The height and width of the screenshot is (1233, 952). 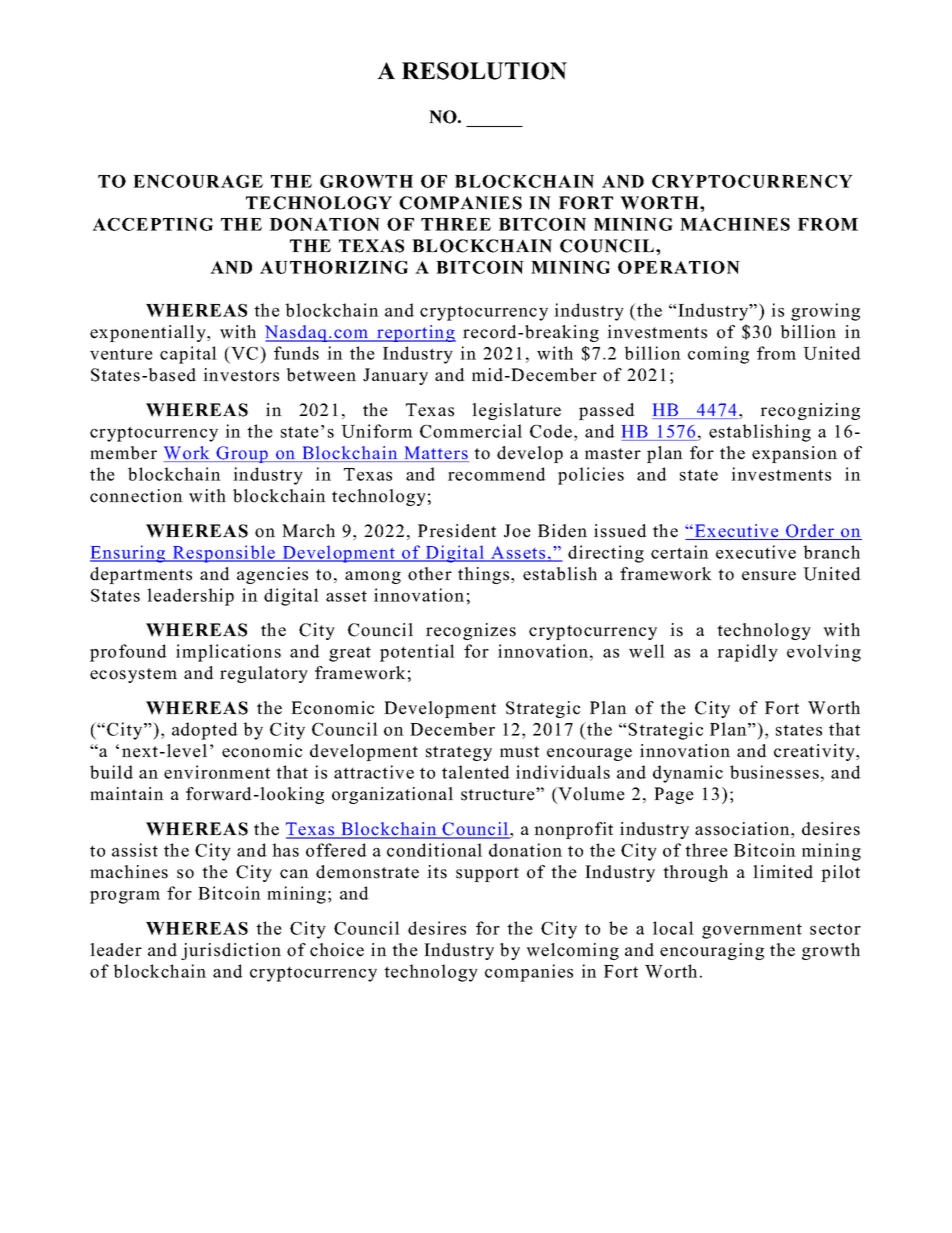 What do you see at coordinates (484, 71) in the screenshot?
I see `RESOLUTION` at bounding box center [484, 71].
